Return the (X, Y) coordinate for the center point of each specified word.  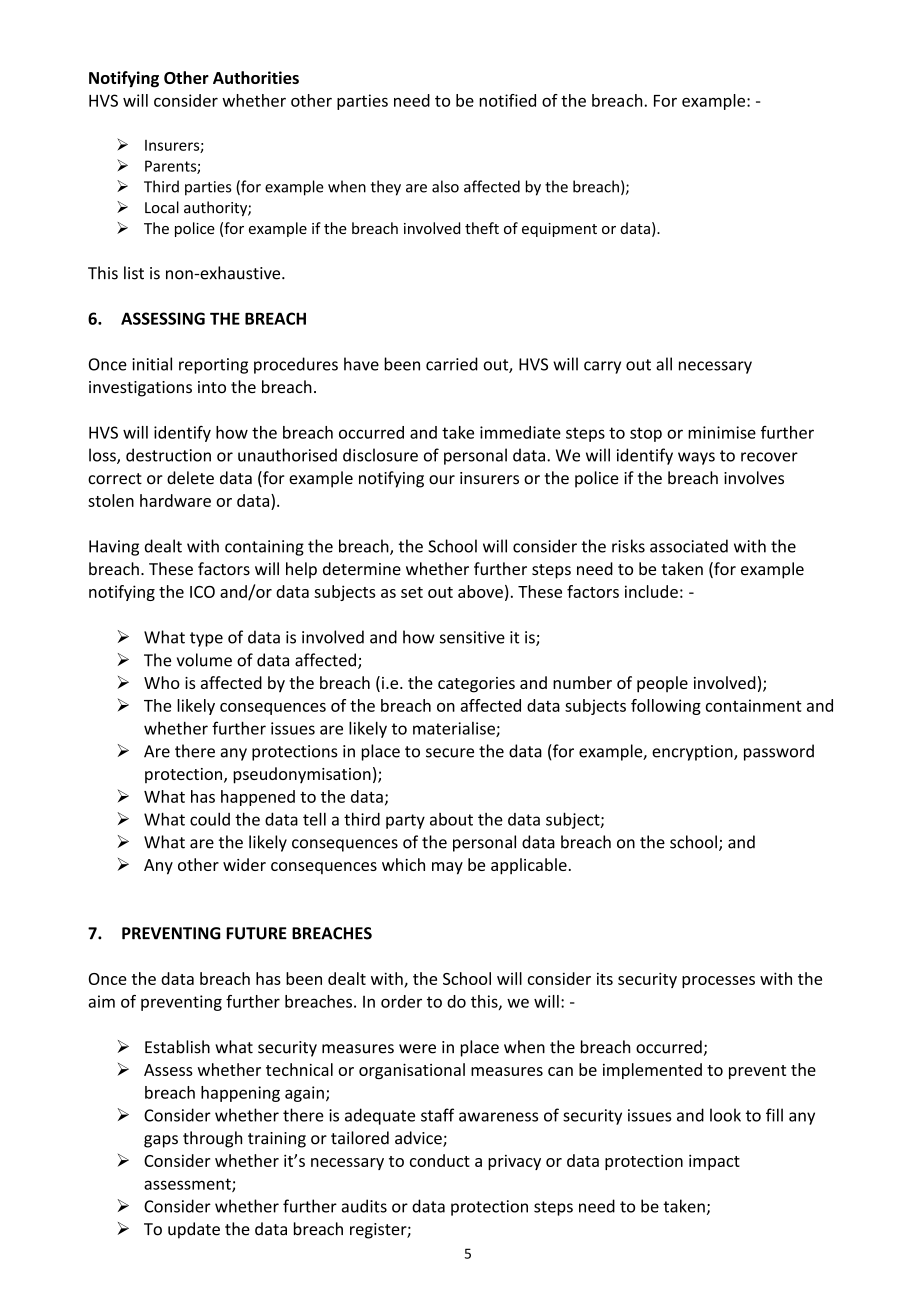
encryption (693, 753)
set (412, 592)
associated (689, 546)
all (664, 364)
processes (718, 982)
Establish (177, 1047)
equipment (559, 230)
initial (152, 364)
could (210, 819)
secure (450, 753)
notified (507, 100)
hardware (175, 500)
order (401, 1001)
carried (452, 364)
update (194, 1230)
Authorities (256, 77)
